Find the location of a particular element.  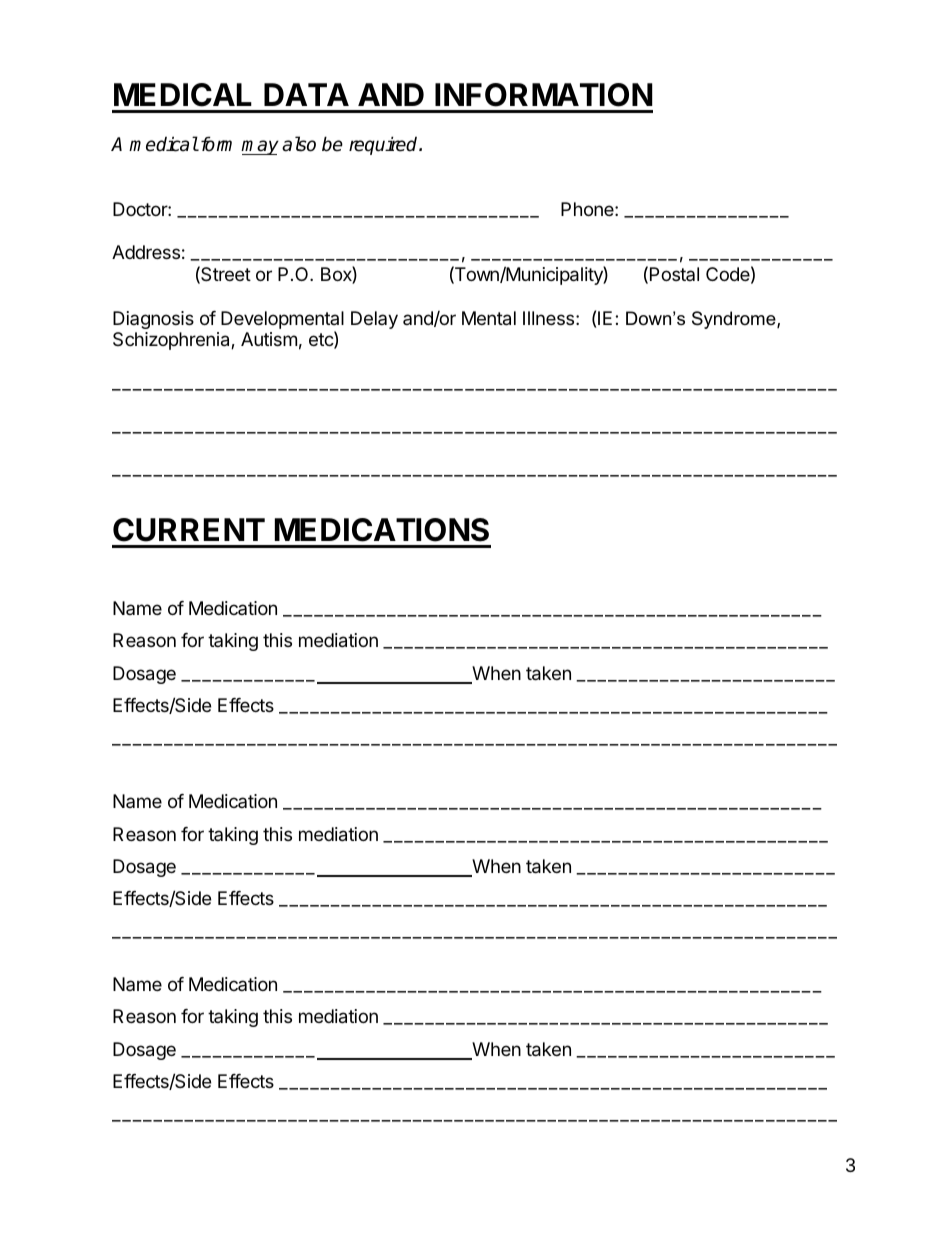

Autism is located at coordinates (269, 339).
